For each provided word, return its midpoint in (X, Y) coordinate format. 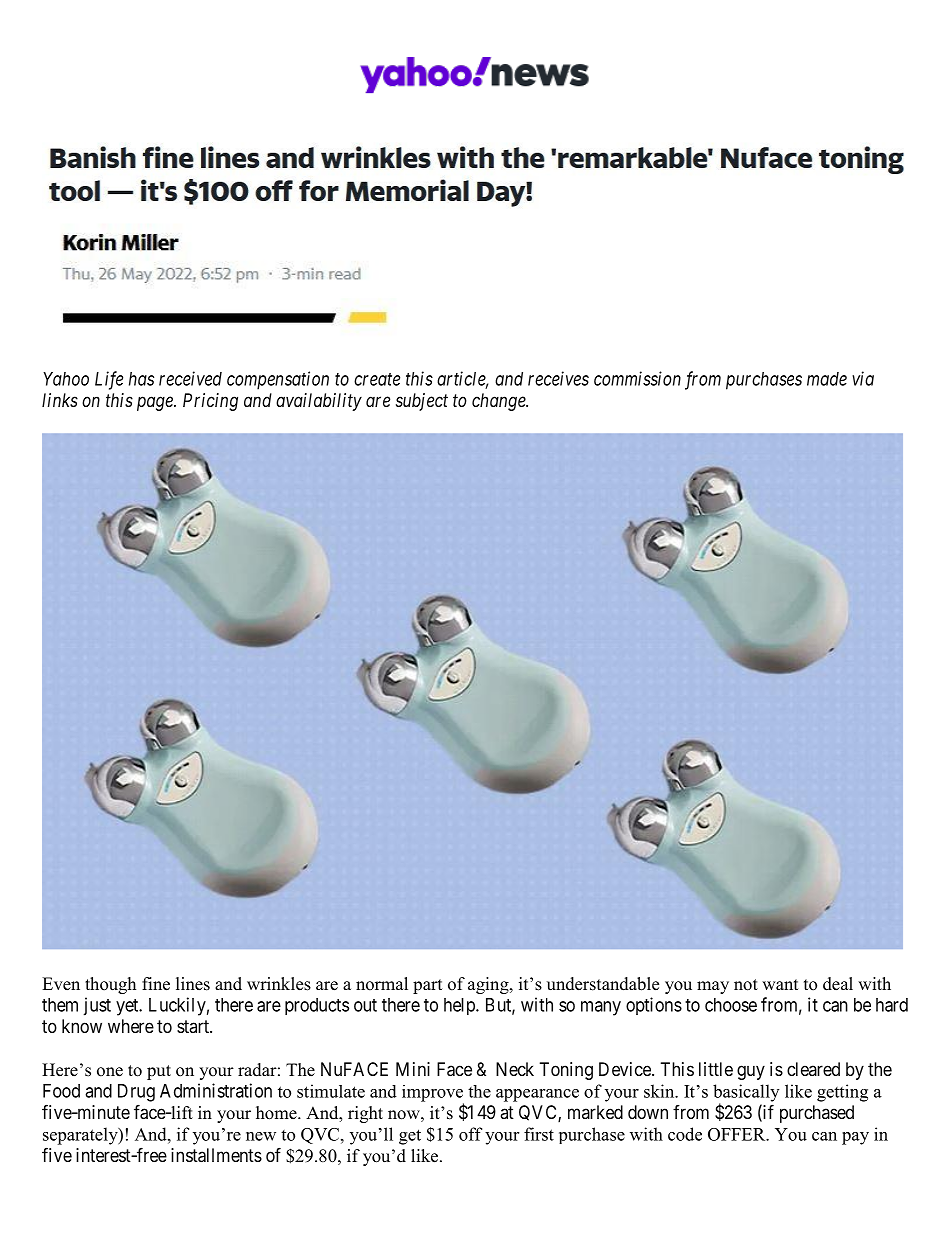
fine (156, 984)
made (827, 379)
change (500, 402)
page (156, 403)
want (780, 984)
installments (216, 1155)
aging (489, 985)
